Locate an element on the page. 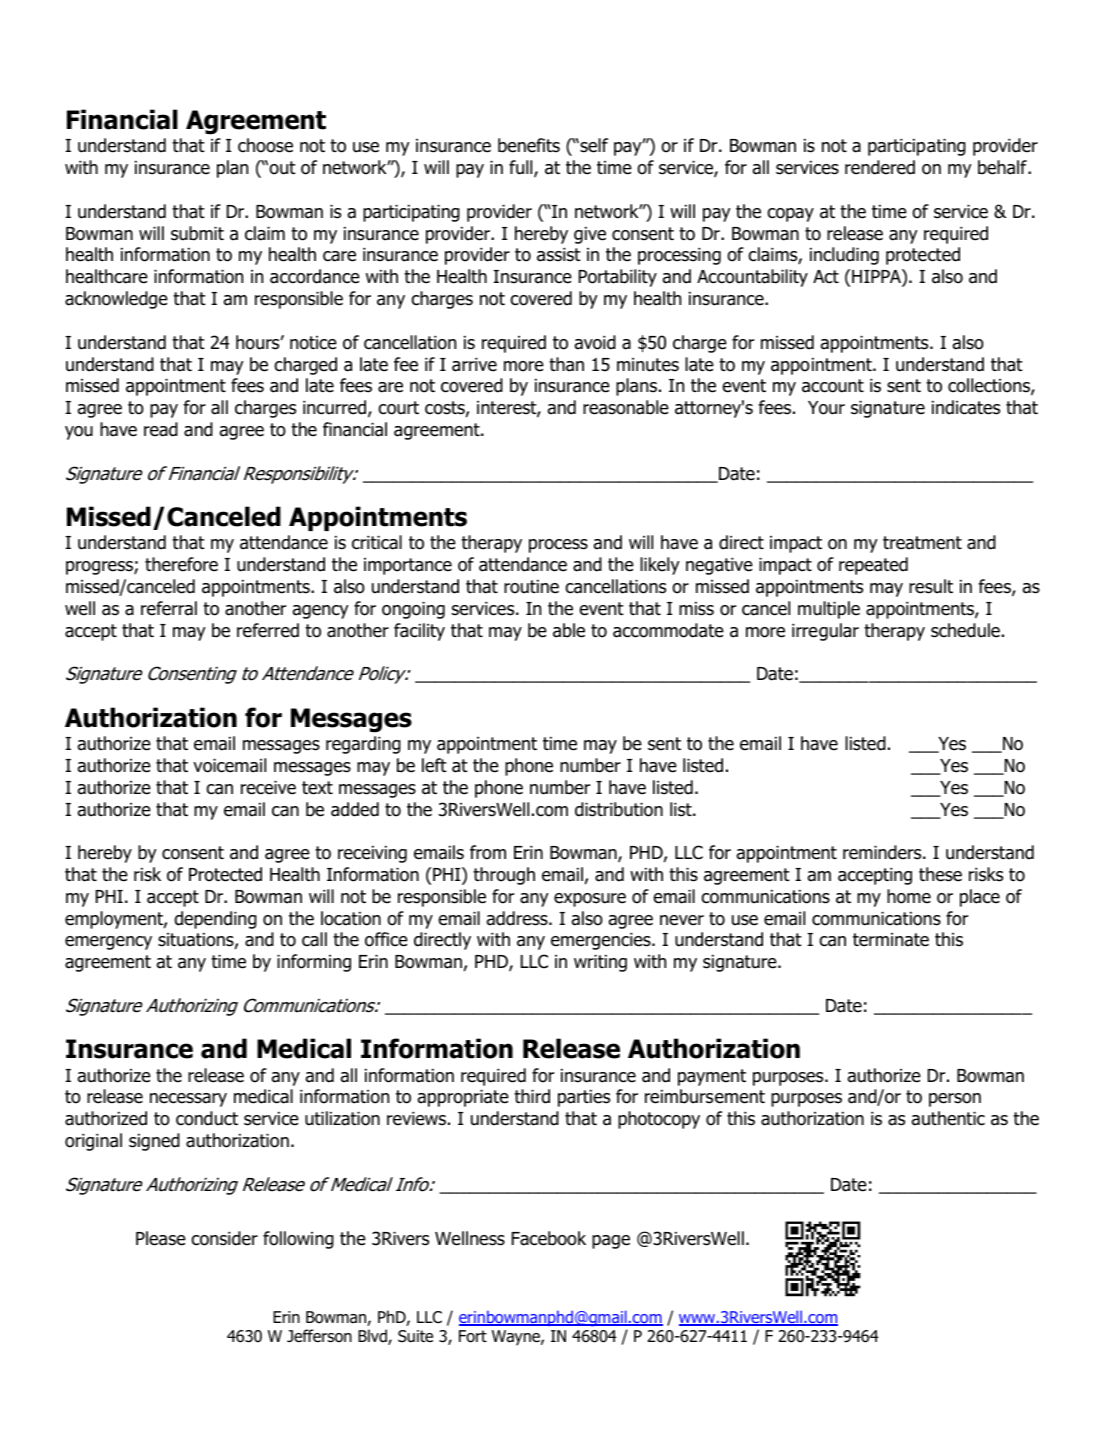  Fort is located at coordinates (473, 1336).
